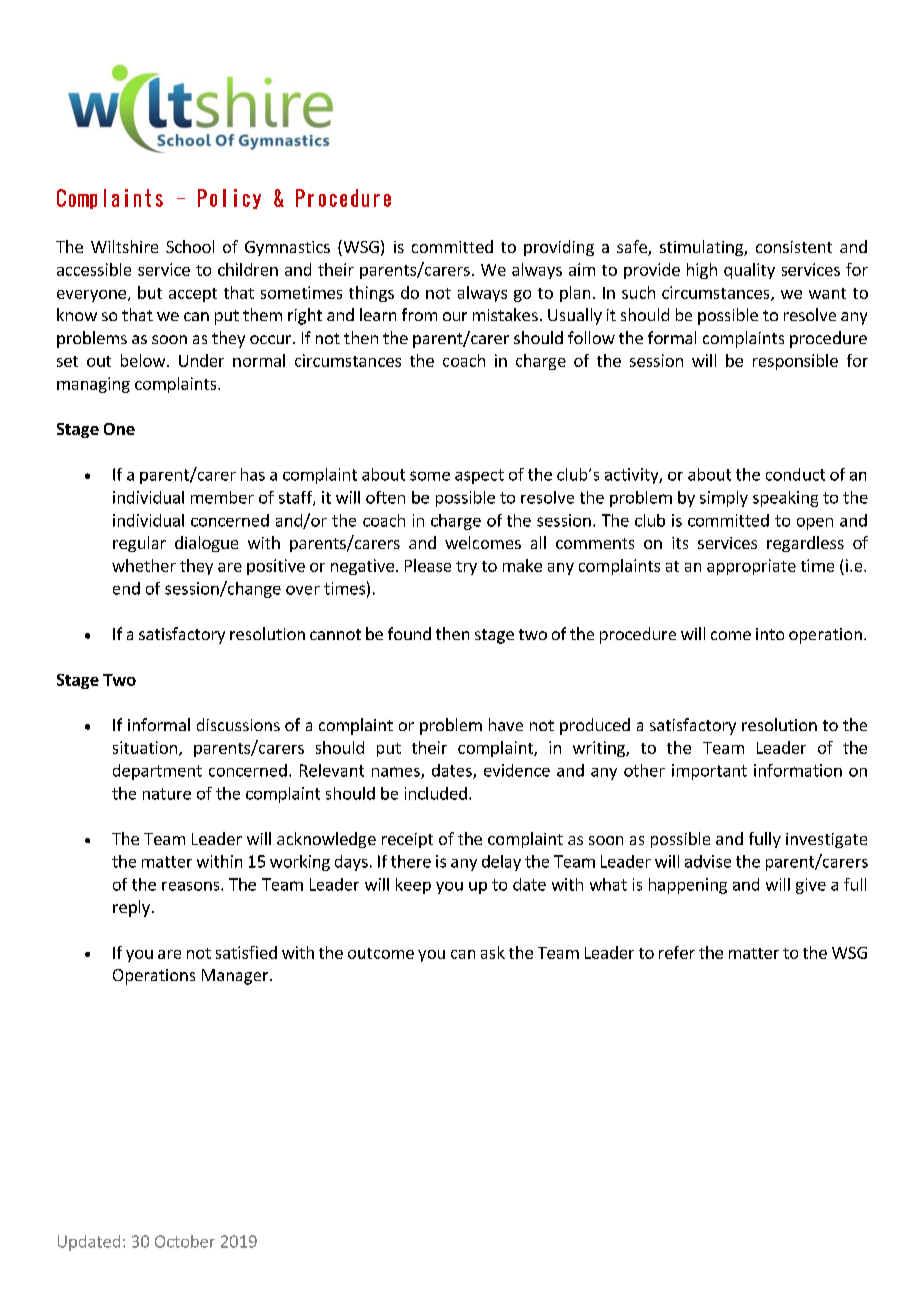  What do you see at coordinates (185, 1241) in the screenshot?
I see `October` at bounding box center [185, 1241].
